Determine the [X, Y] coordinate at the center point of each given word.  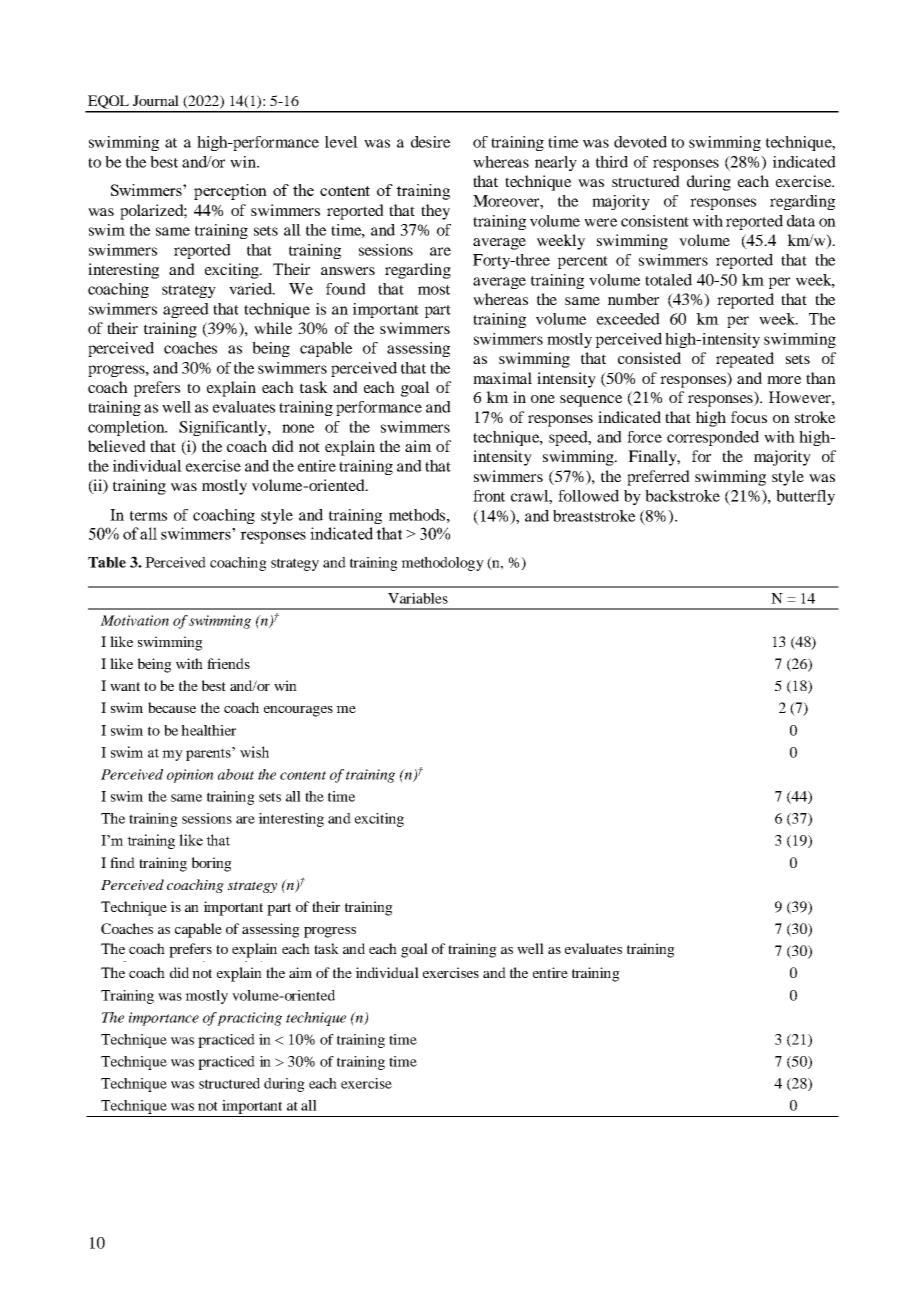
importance [164, 1019]
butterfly [805, 497]
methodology [442, 564]
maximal [502, 378]
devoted [640, 142]
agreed [186, 310]
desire [430, 142]
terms [148, 516]
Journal [156, 100]
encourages [298, 711]
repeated [745, 360]
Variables [418, 598]
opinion [190, 776]
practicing [249, 1019]
